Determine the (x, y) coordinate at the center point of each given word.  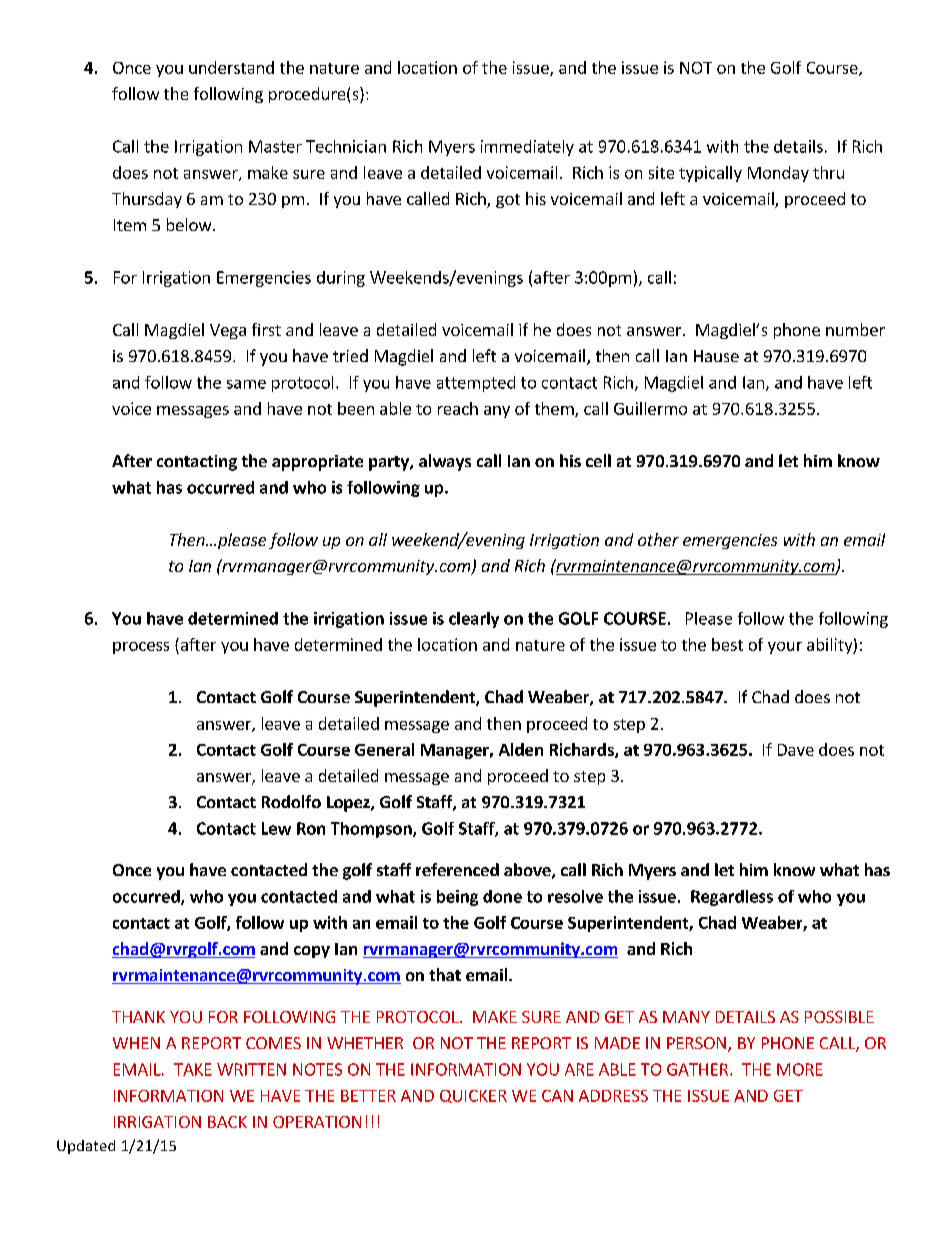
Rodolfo (291, 801)
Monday (778, 174)
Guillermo (650, 408)
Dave (796, 750)
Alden (521, 749)
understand (231, 67)
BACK (227, 1122)
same (246, 384)
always (445, 462)
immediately (527, 148)
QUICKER (473, 1096)
